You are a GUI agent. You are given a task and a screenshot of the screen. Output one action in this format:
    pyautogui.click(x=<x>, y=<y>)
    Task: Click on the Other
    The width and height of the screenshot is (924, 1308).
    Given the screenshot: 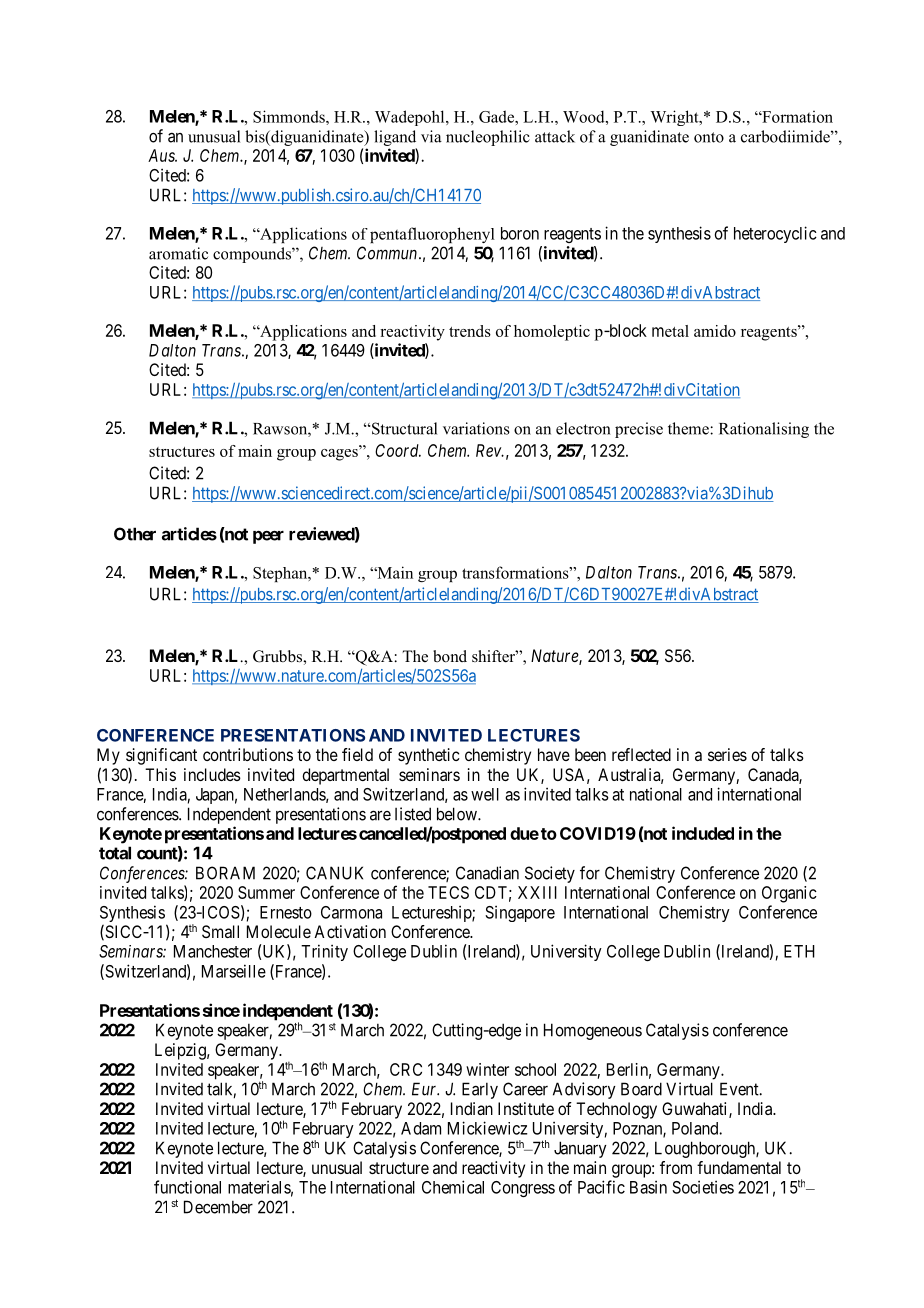 What is the action you would take?
    pyautogui.click(x=135, y=534)
